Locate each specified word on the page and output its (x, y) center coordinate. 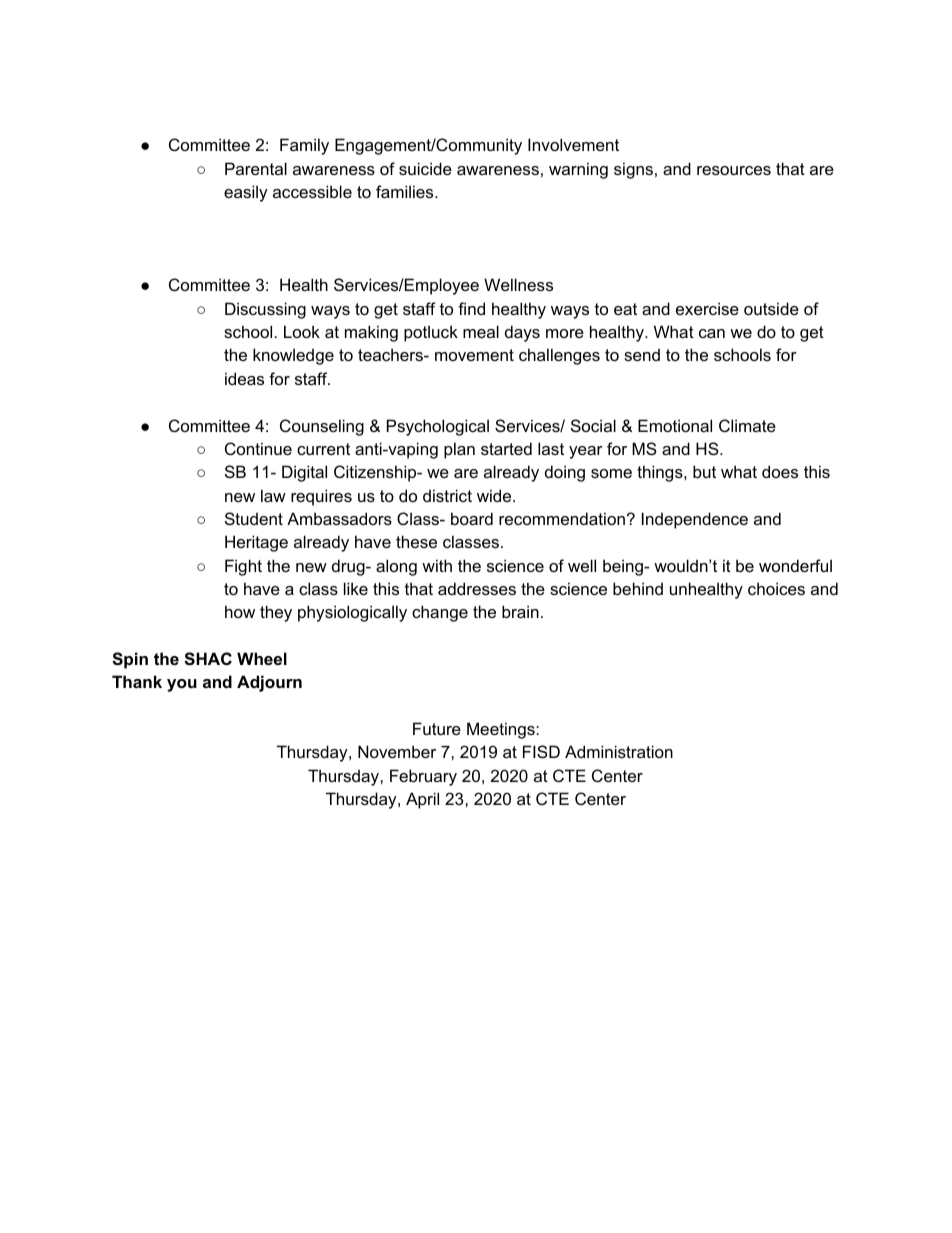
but (704, 471)
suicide (425, 168)
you (182, 685)
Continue (258, 448)
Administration (619, 751)
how (240, 611)
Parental (256, 168)
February (423, 777)
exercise (707, 308)
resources (734, 170)
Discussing (265, 310)
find (471, 308)
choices (776, 588)
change (440, 613)
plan (459, 450)
